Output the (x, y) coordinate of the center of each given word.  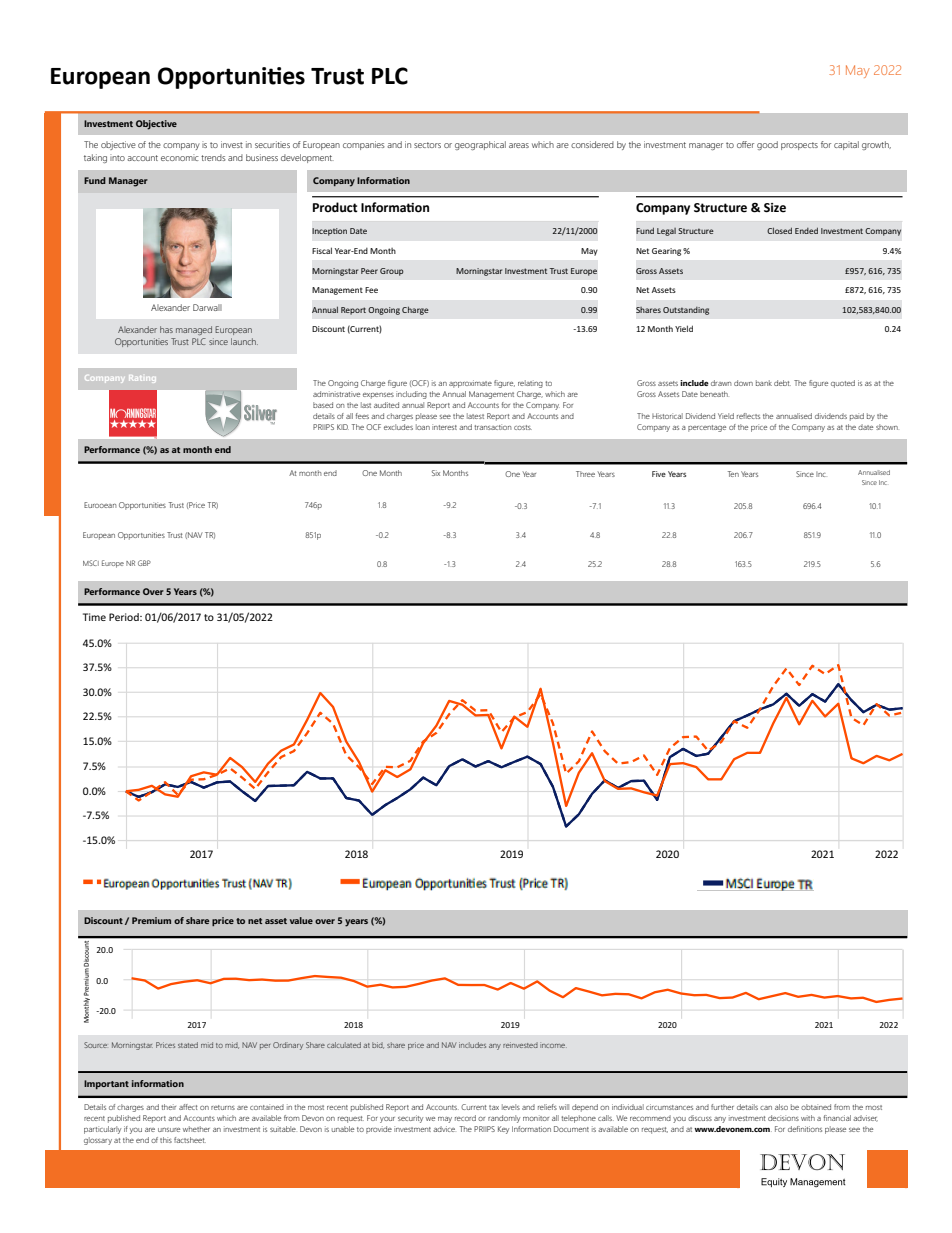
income (553, 1046)
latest (475, 416)
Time (94, 617)
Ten (733, 474)
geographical (480, 145)
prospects (799, 146)
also (781, 1107)
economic (180, 157)
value (301, 920)
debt (782, 383)
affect (188, 1107)
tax (494, 1107)
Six (436, 473)
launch (244, 341)
